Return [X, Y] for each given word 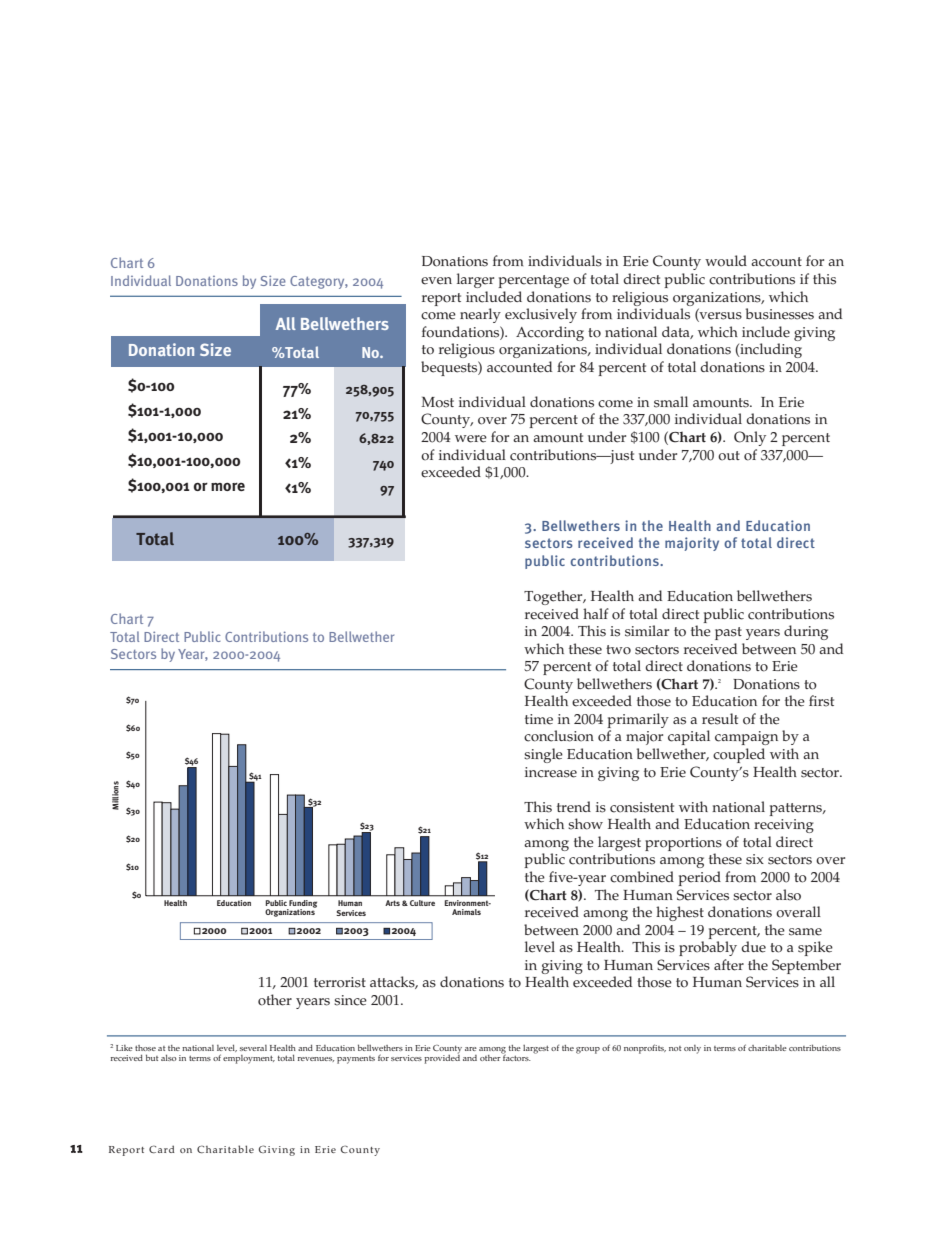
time [539, 719]
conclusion [559, 736]
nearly [480, 315]
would [726, 261]
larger [475, 280]
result [720, 719]
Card [162, 1149]
